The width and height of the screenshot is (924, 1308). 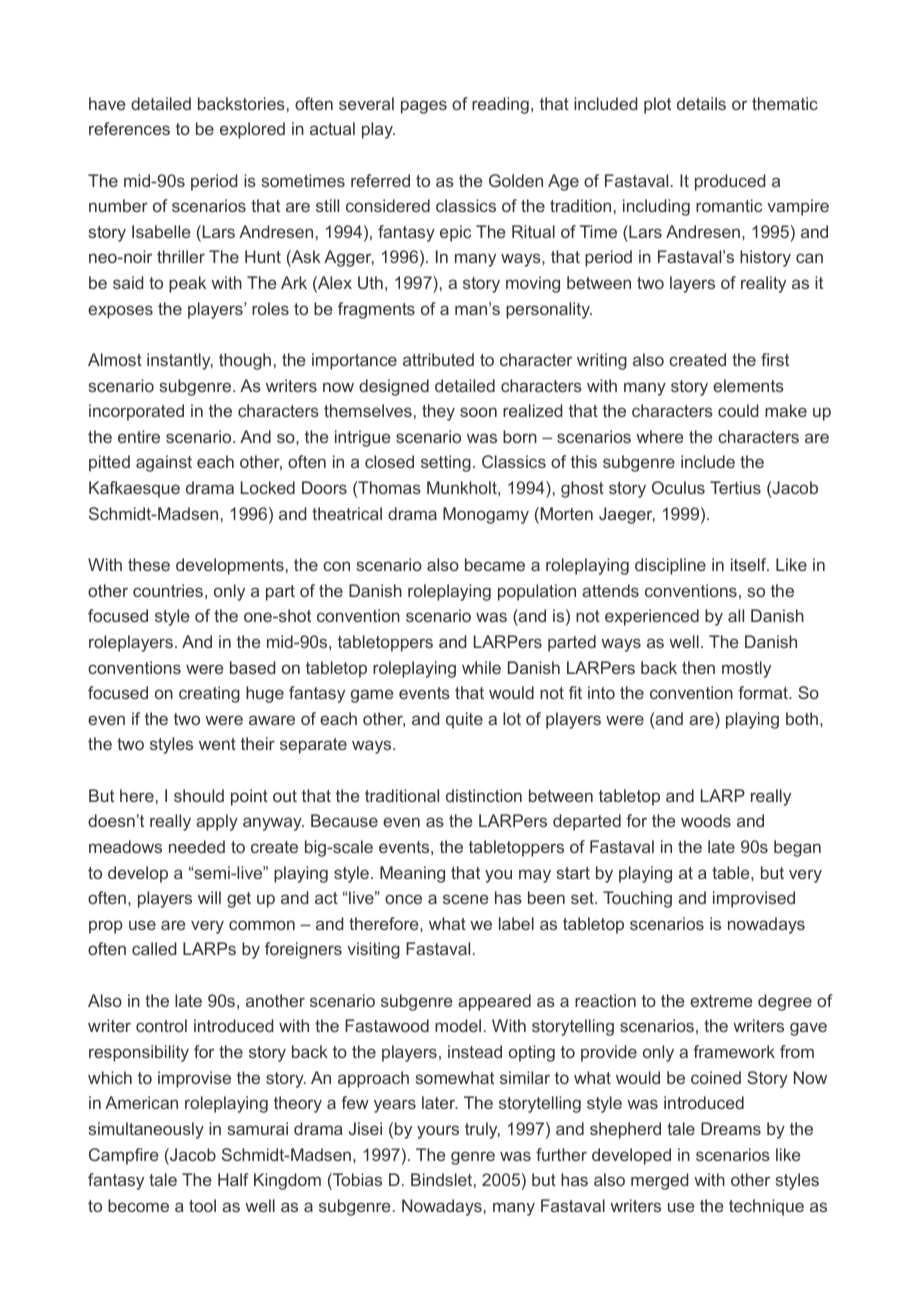 I want to click on details, so click(x=701, y=103).
